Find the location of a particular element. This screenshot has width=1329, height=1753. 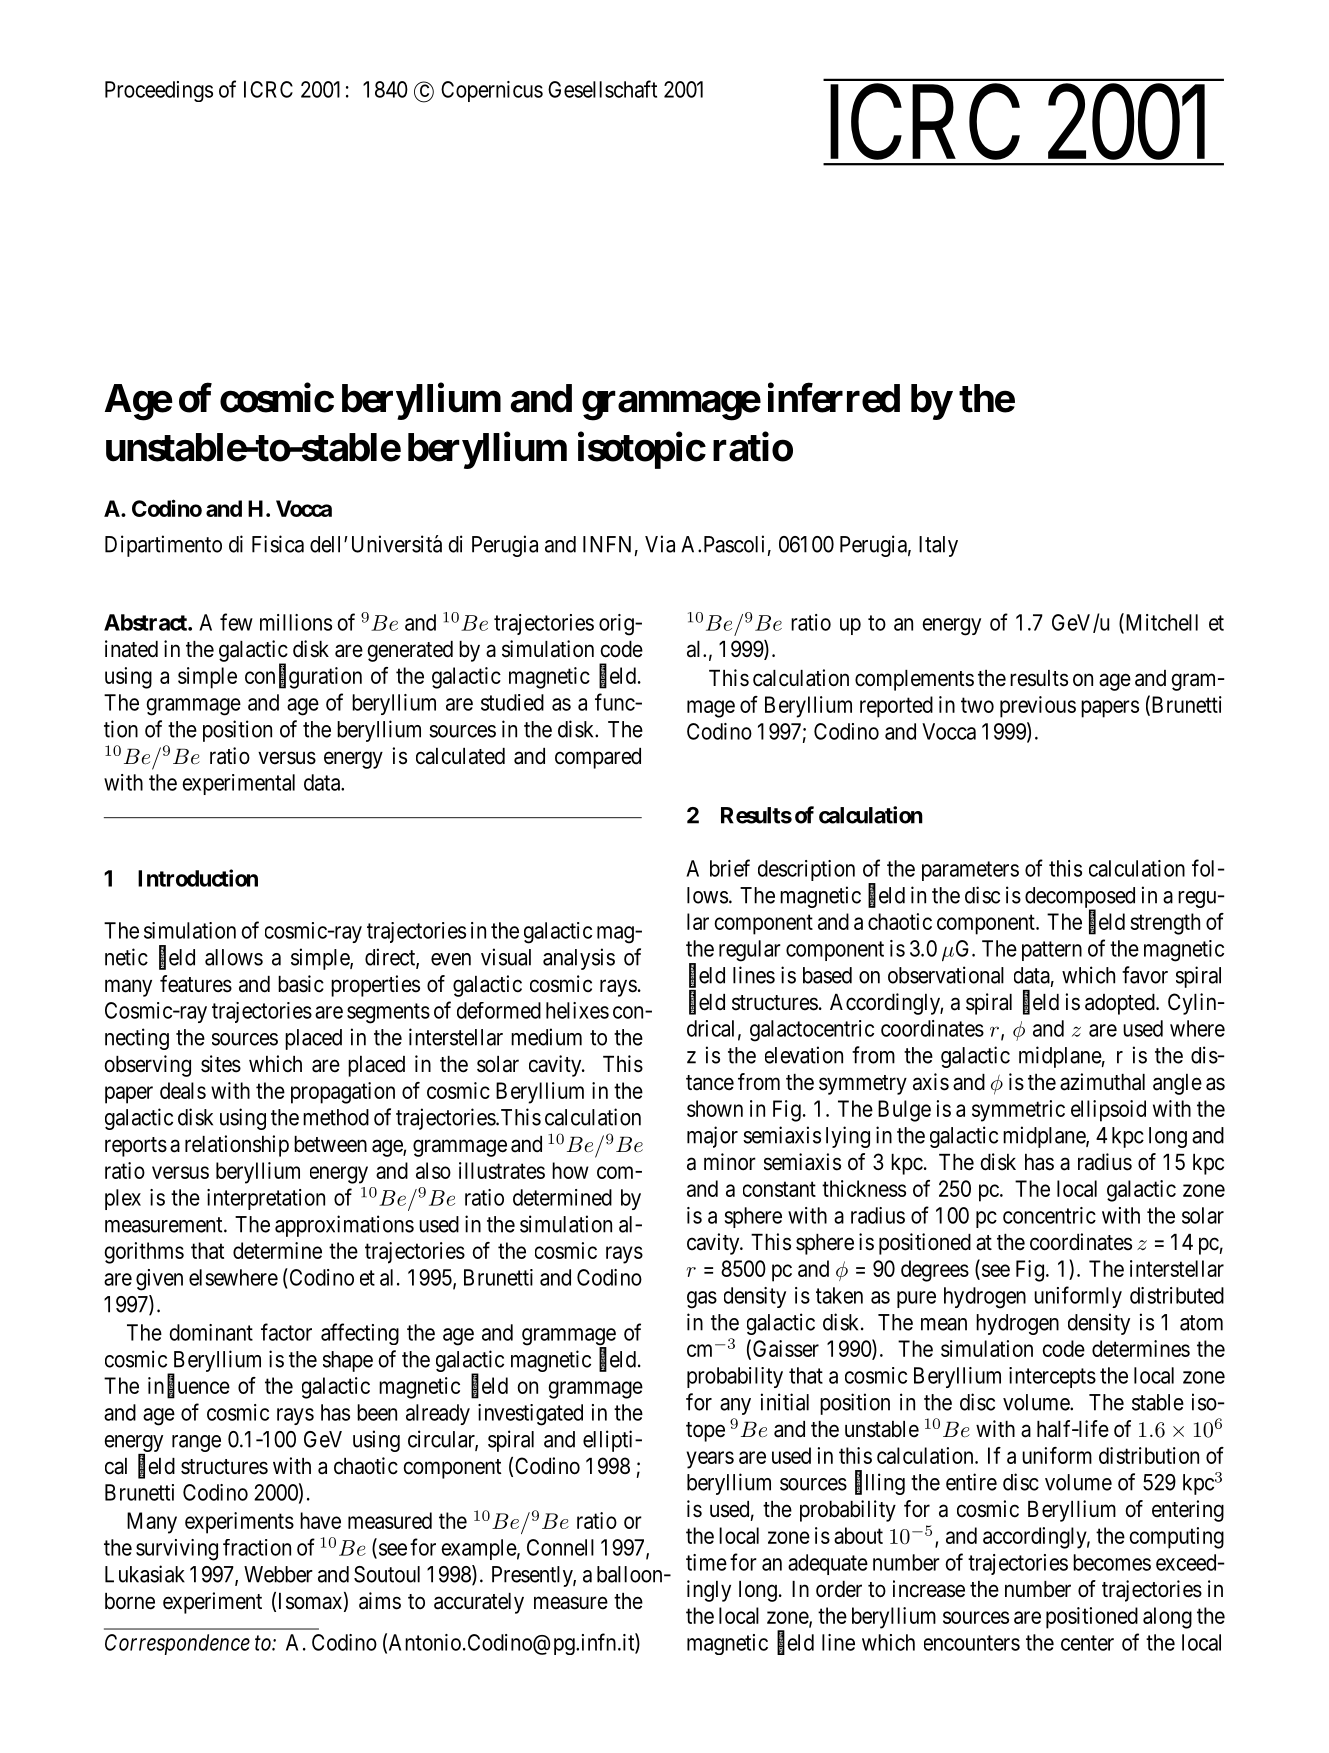

concentric is located at coordinates (1049, 1215).
